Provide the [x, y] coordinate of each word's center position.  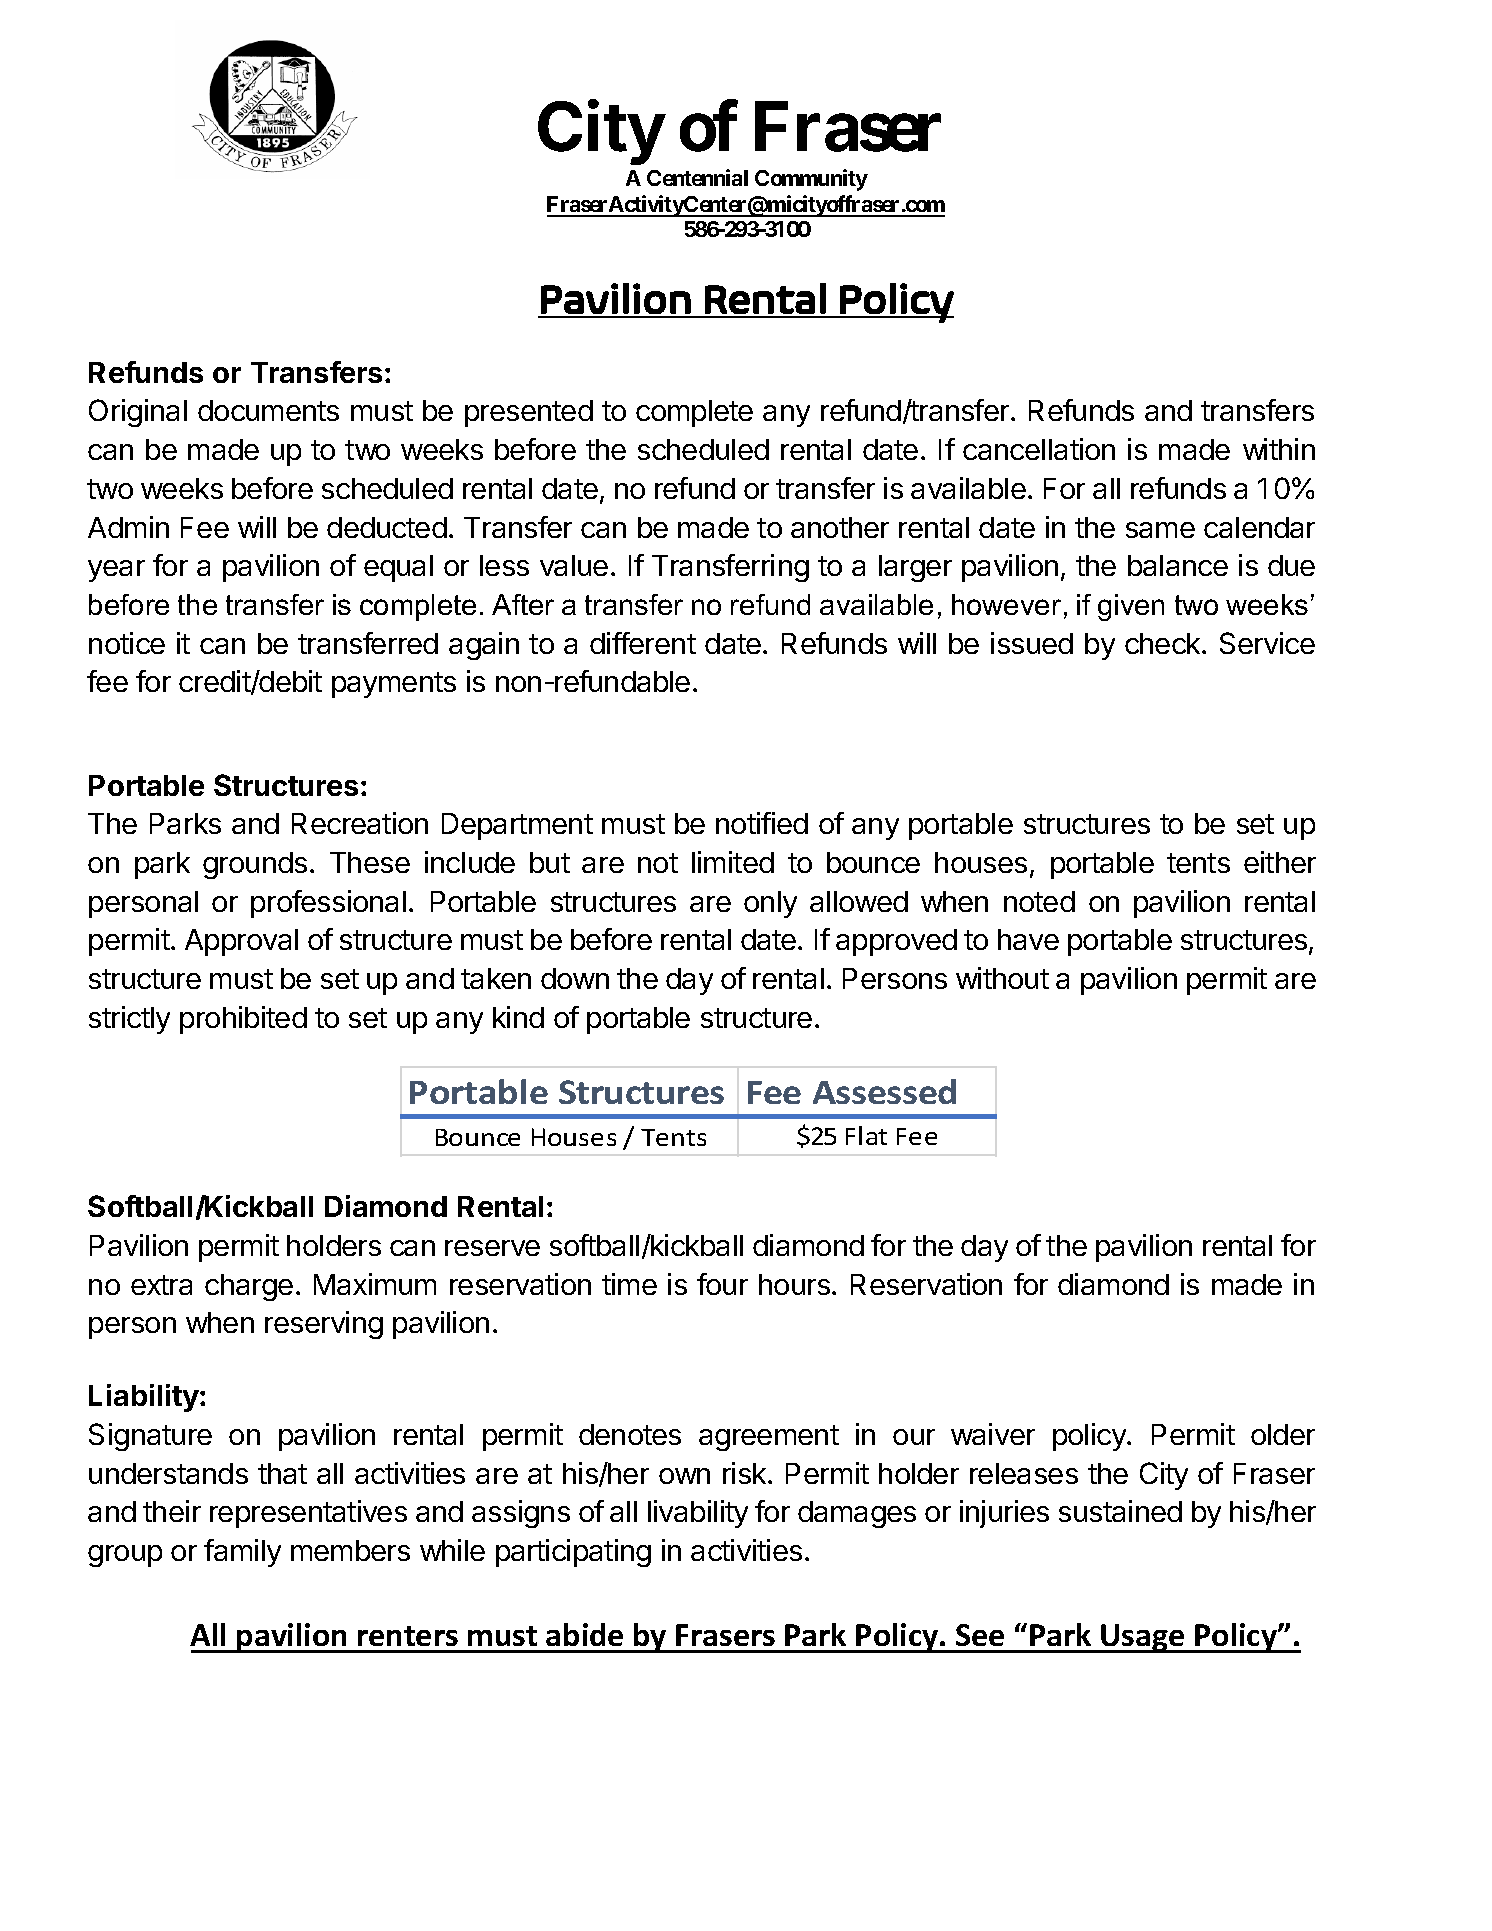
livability [698, 1514]
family [242, 1553]
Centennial [697, 177]
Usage [1143, 1638]
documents [268, 410]
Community [811, 180]
